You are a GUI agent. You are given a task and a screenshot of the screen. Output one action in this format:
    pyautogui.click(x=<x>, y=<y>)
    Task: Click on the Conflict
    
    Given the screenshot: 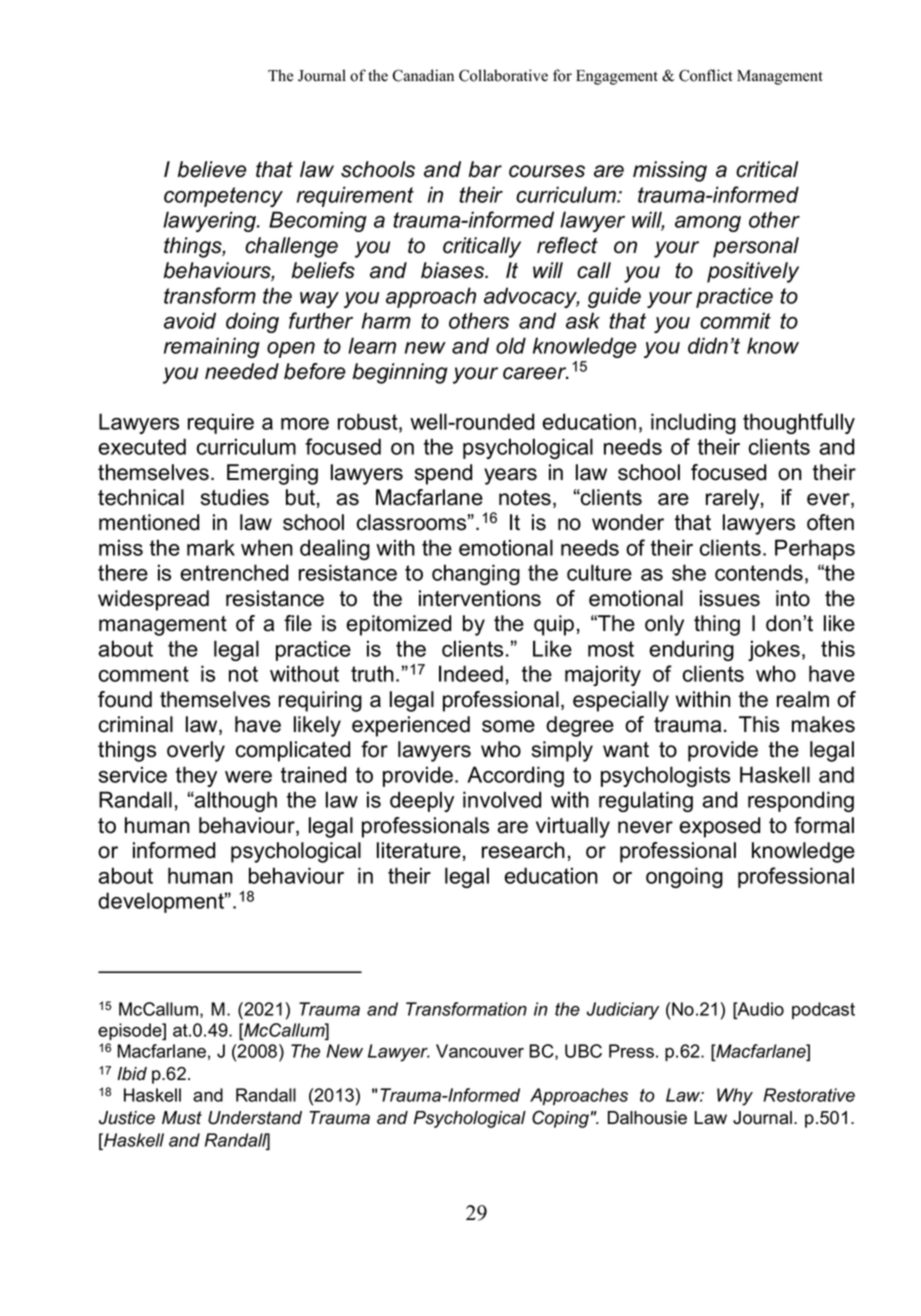 What is the action you would take?
    pyautogui.click(x=705, y=75)
